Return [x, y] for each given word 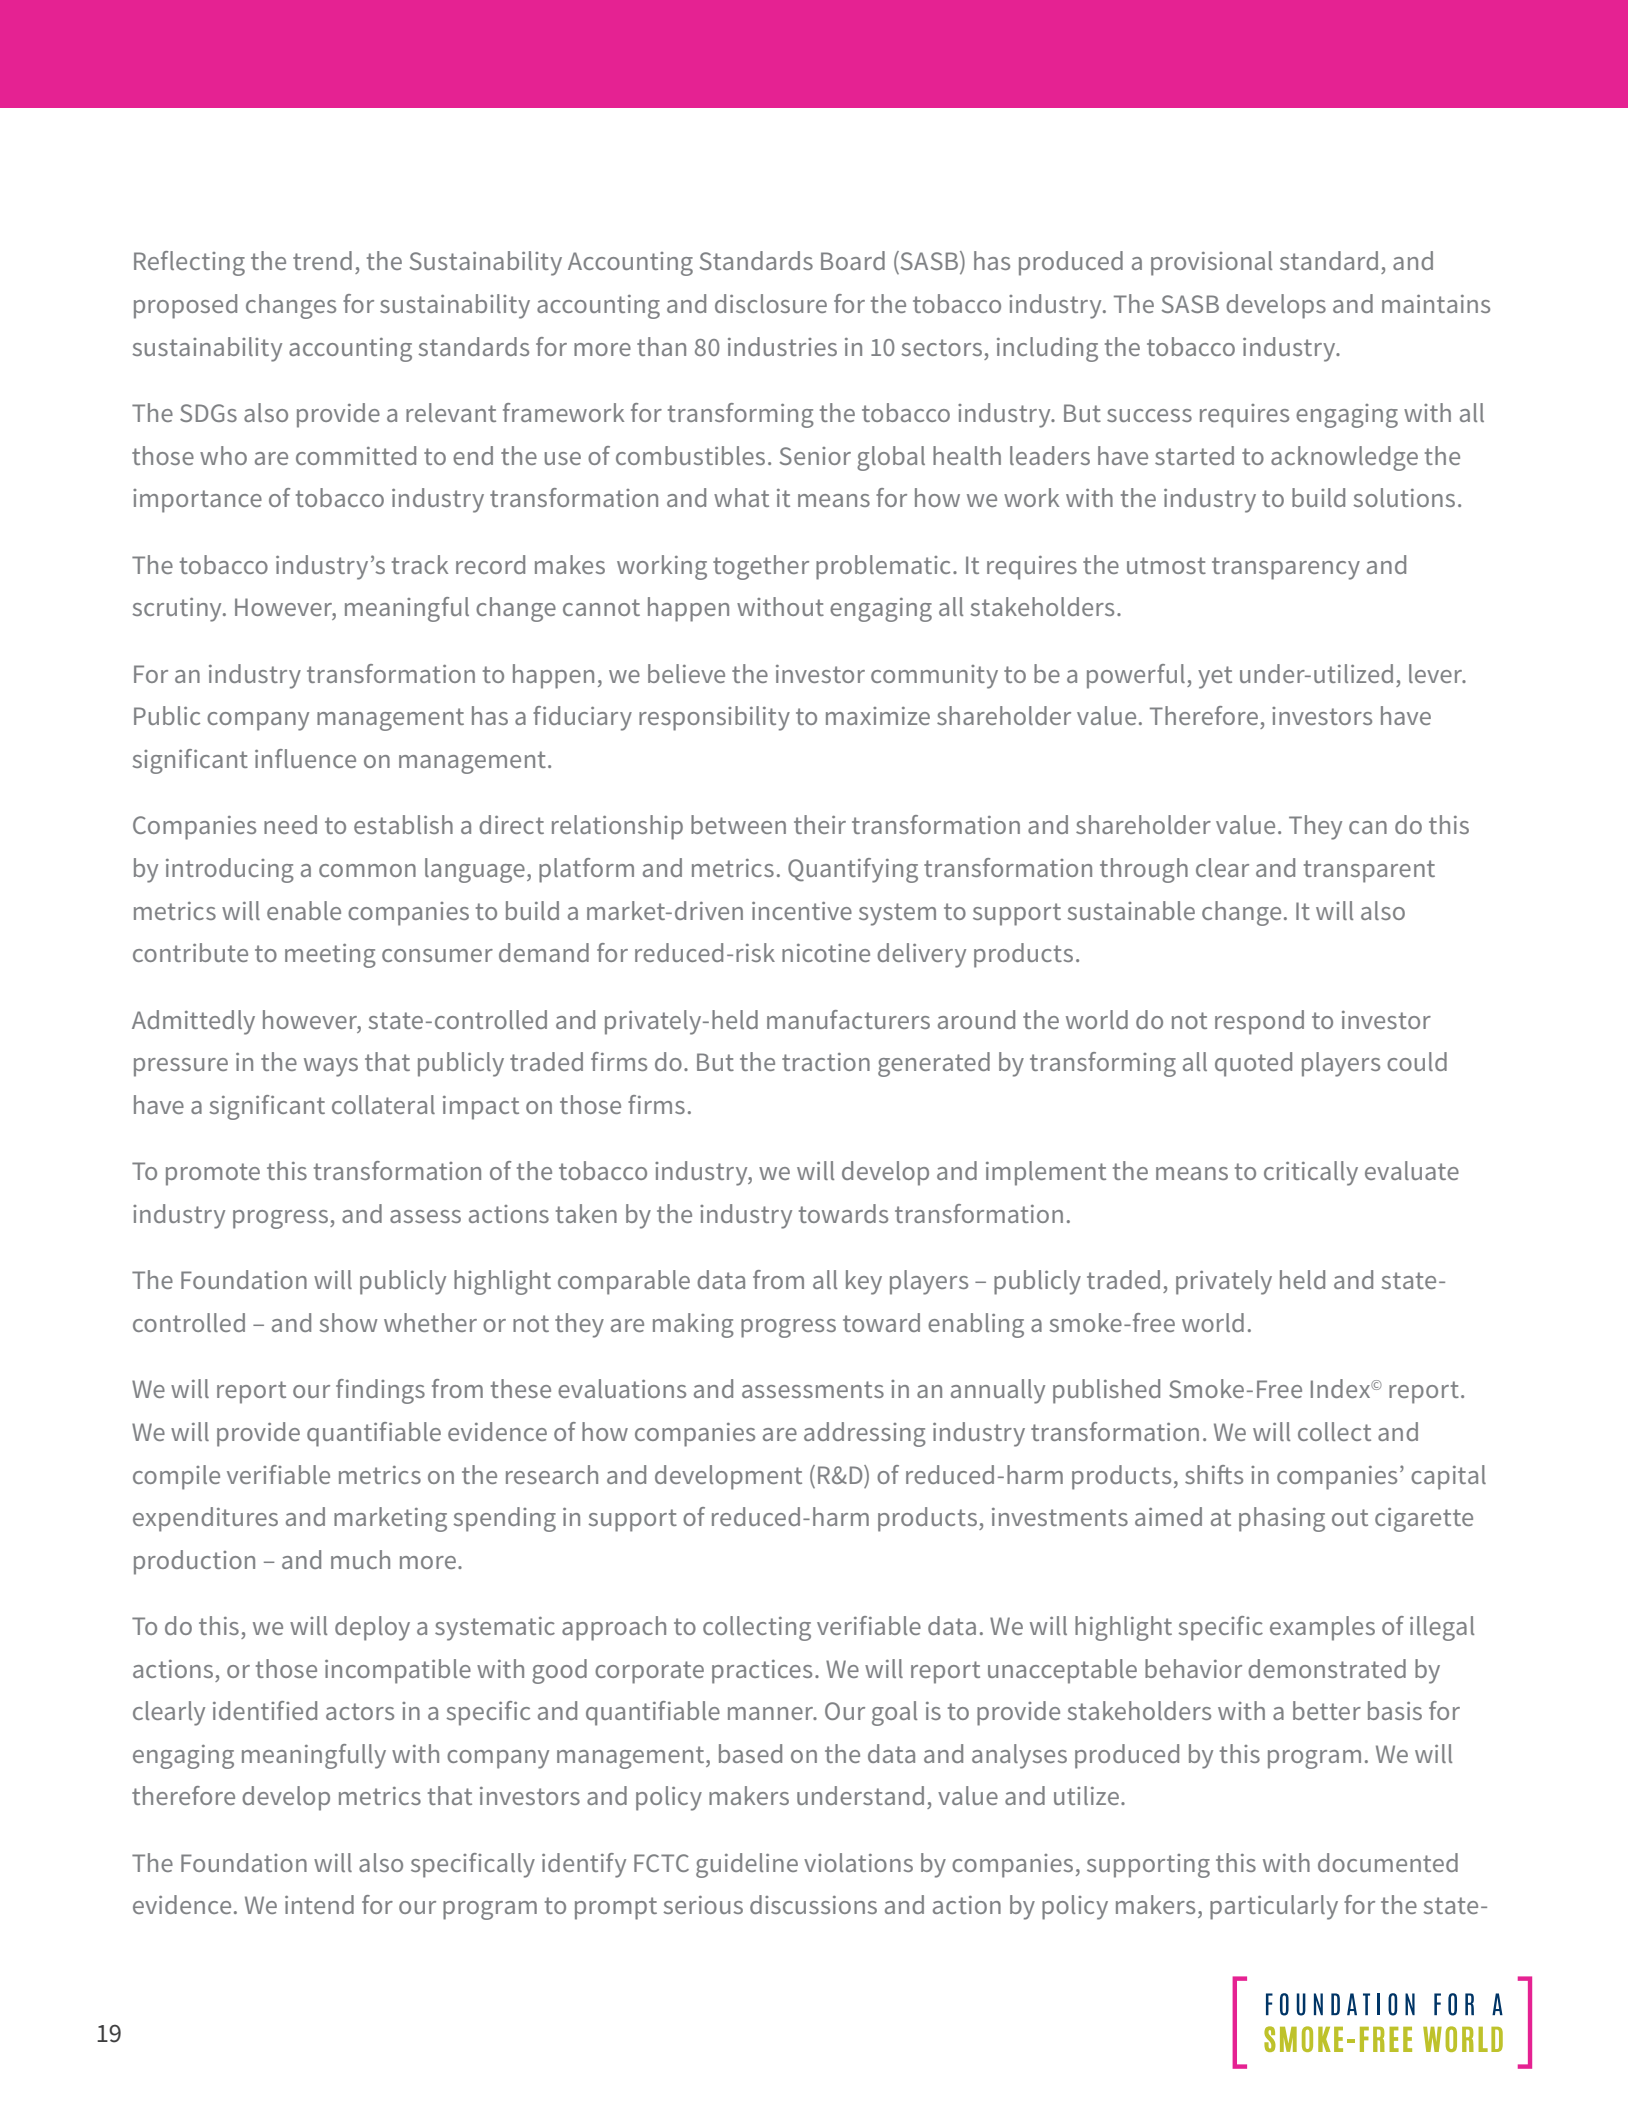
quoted [1253, 1064]
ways [331, 1067]
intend [319, 1904]
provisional [1211, 263]
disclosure [771, 303]
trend [322, 260]
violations [858, 1862]
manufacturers [848, 1019]
